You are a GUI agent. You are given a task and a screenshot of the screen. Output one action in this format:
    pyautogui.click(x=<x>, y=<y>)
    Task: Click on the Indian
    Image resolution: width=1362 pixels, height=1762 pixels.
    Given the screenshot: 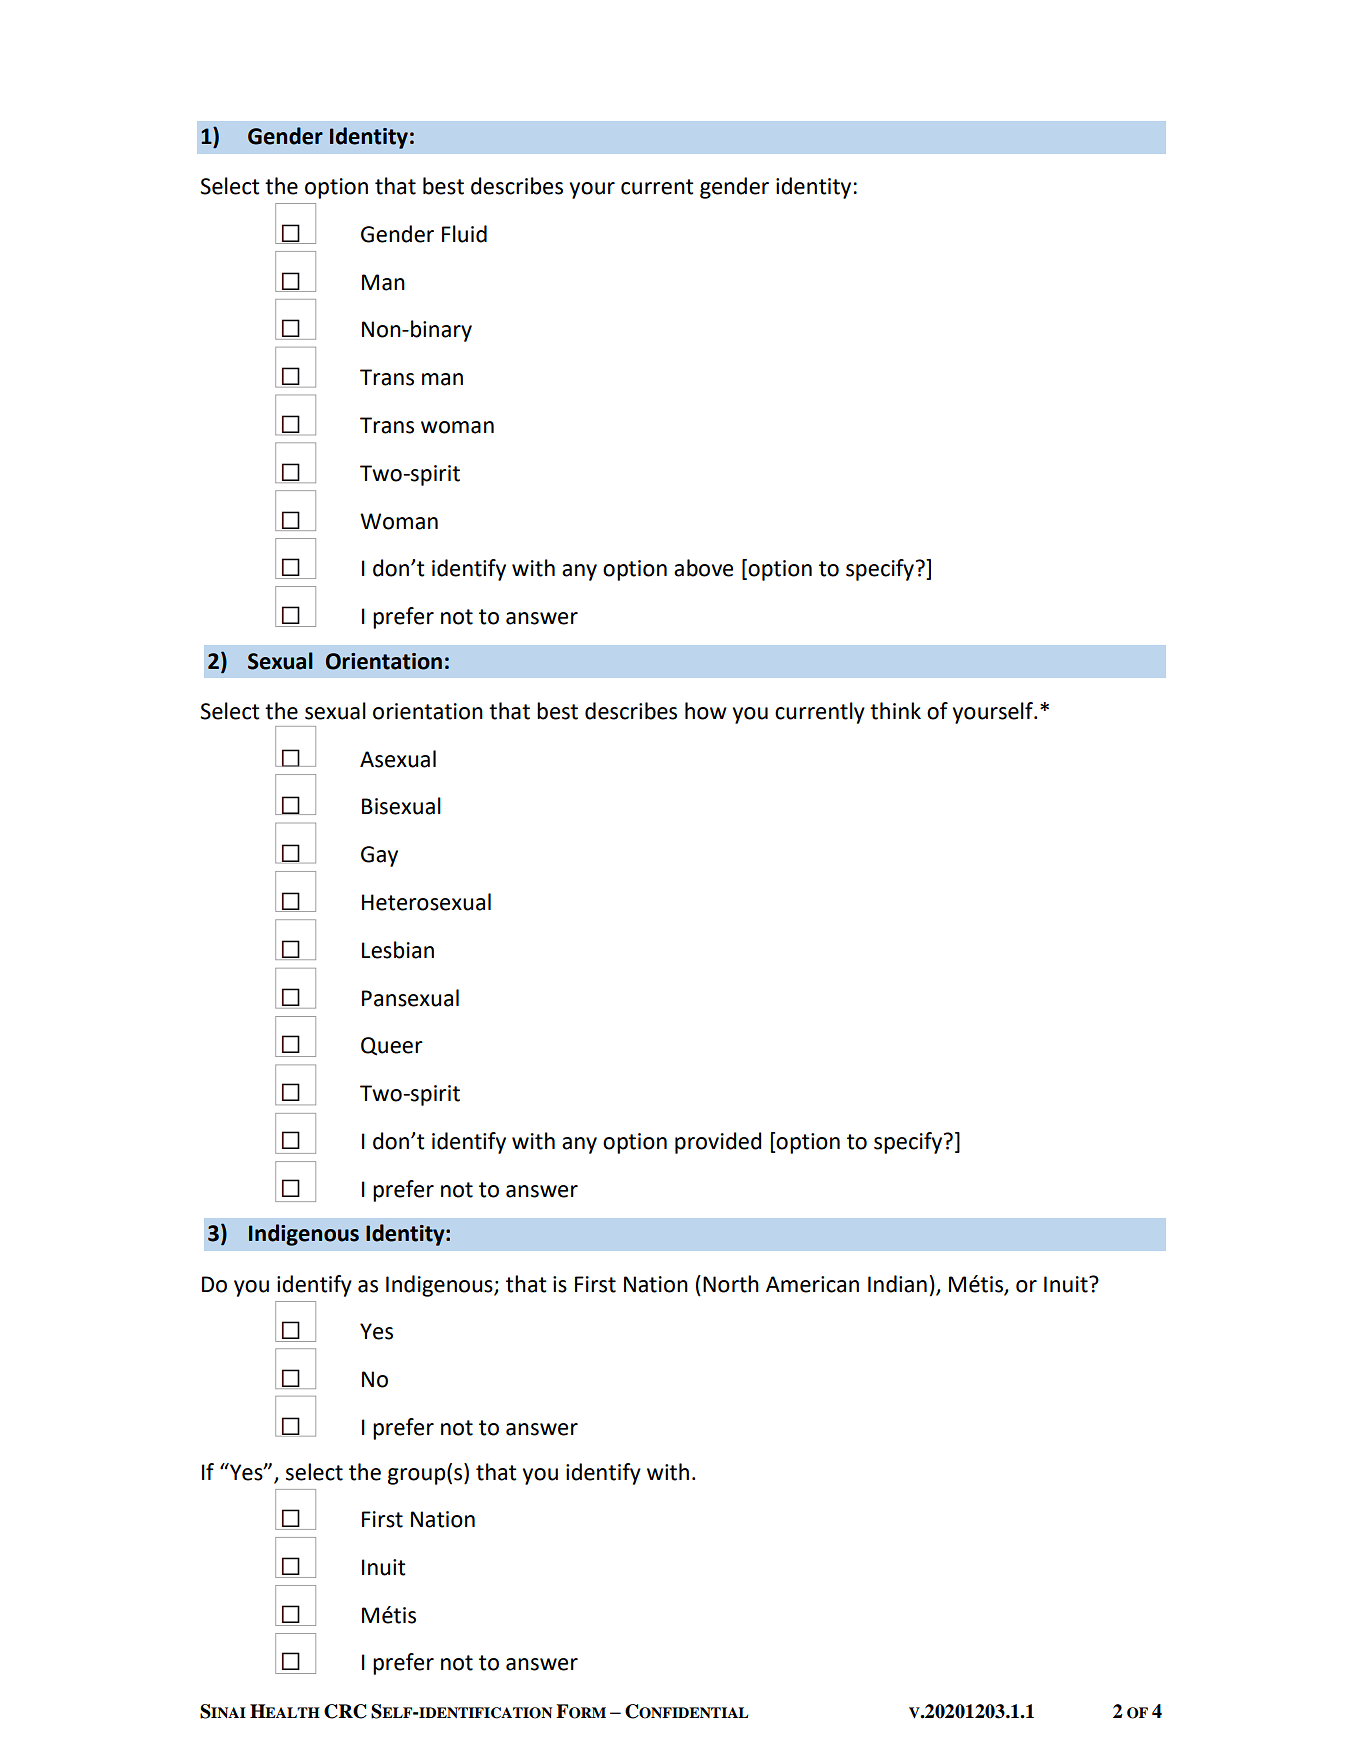 What is the action you would take?
    pyautogui.click(x=897, y=1284)
